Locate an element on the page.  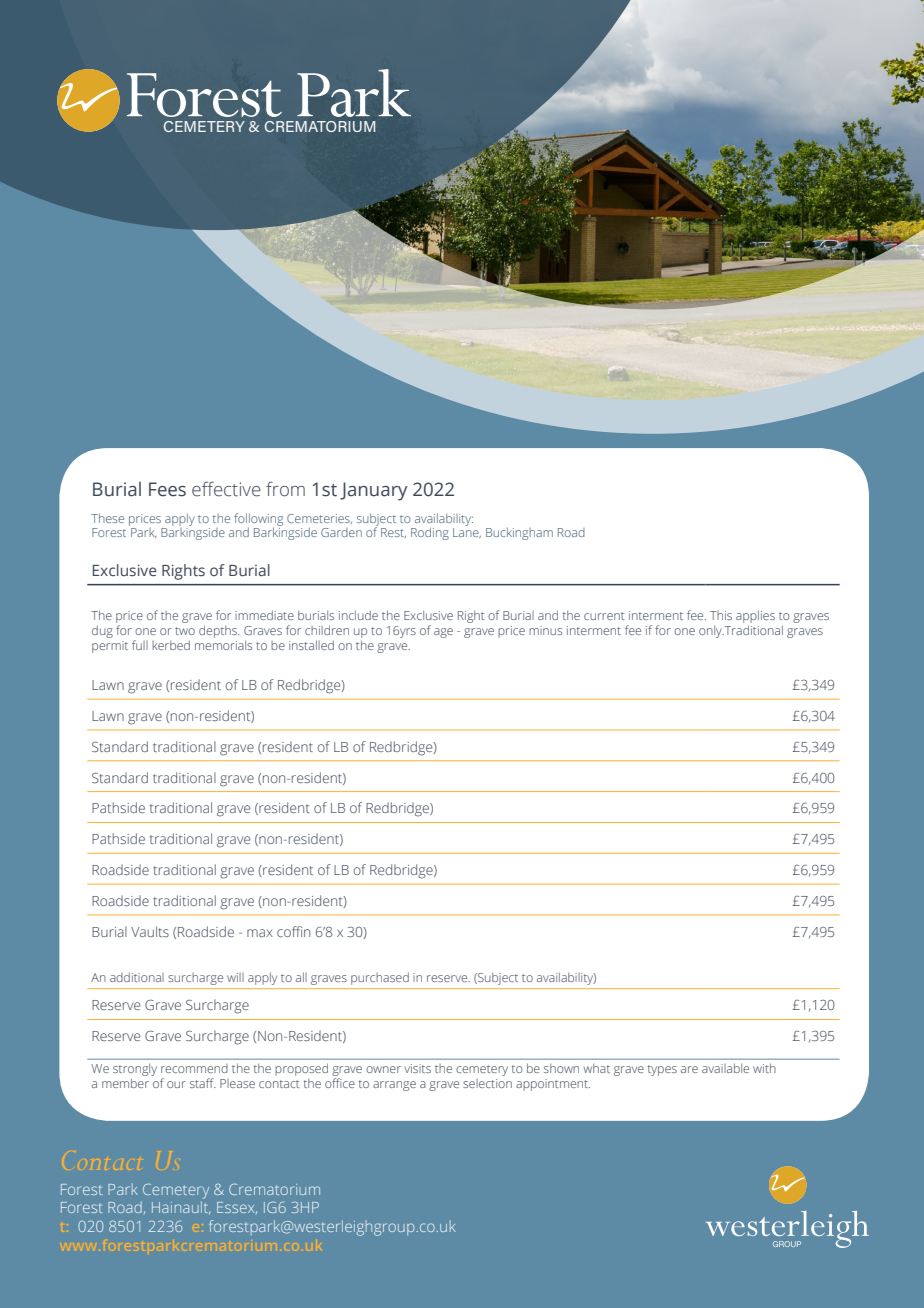
purchased is located at coordinates (380, 979).
